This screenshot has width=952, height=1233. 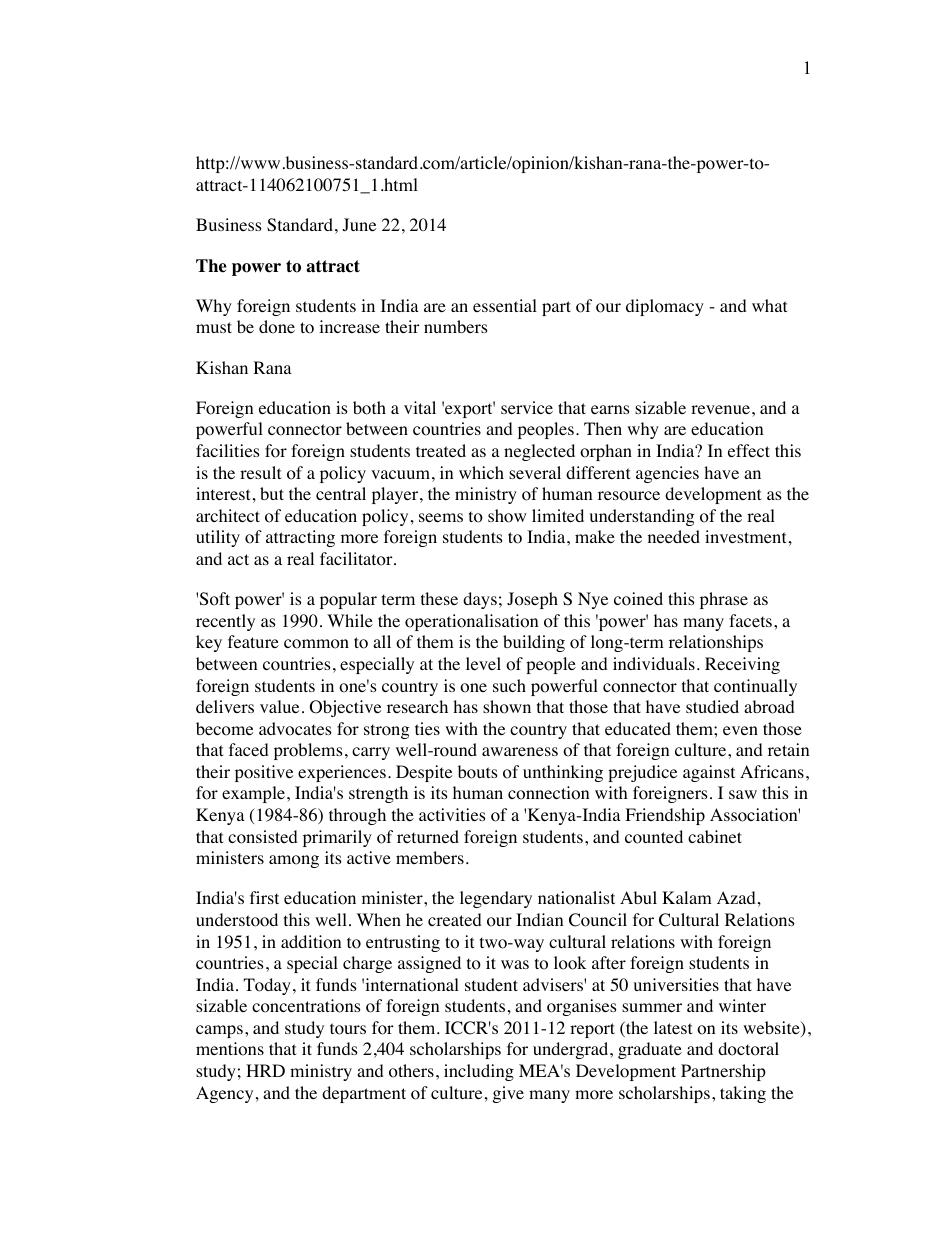 I want to click on Receiving, so click(x=742, y=665).
